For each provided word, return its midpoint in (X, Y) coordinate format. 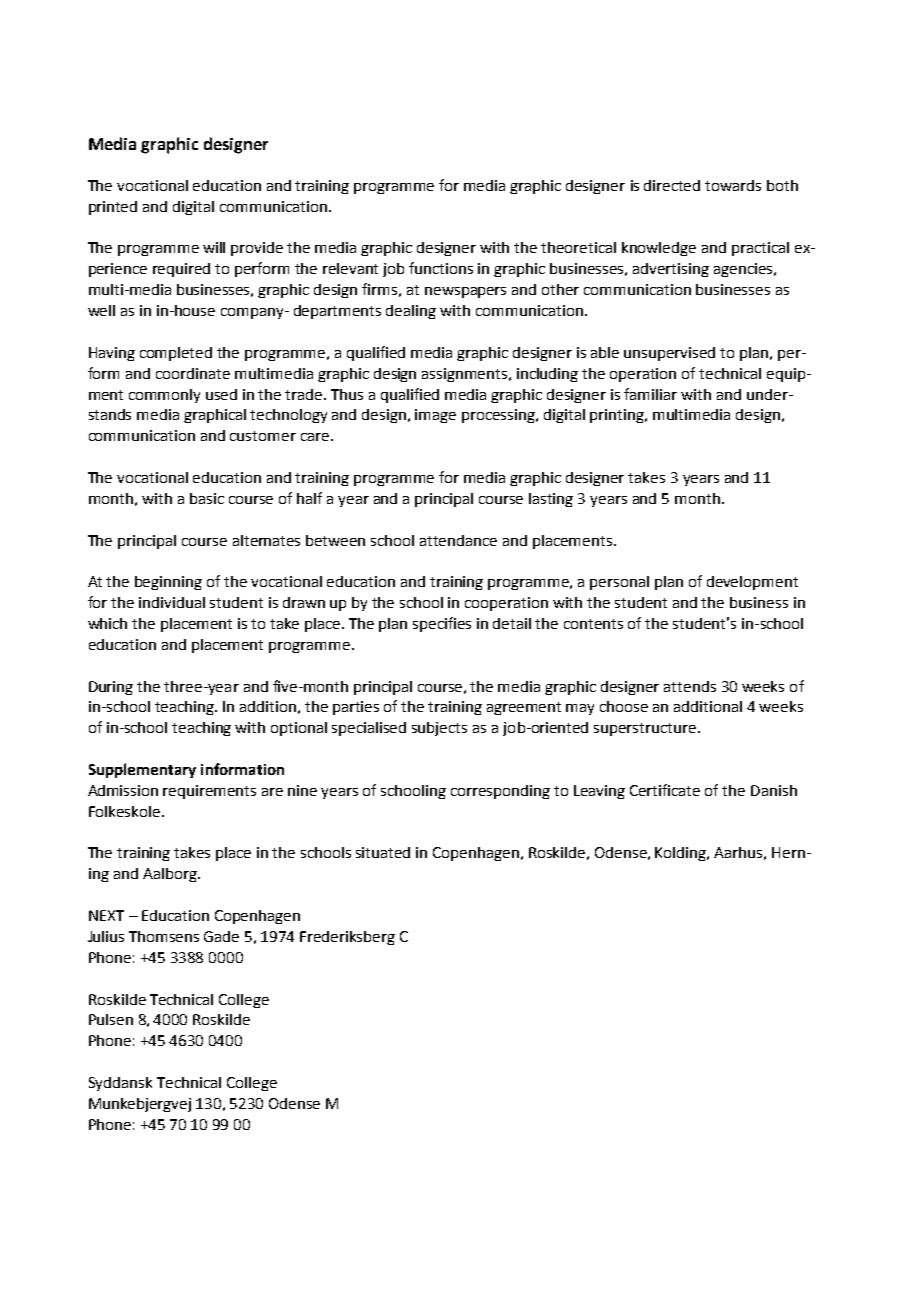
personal (619, 583)
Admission (123, 790)
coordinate (193, 373)
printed (113, 208)
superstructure (646, 729)
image (435, 416)
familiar (650, 394)
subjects (439, 729)
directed (672, 185)
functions (441, 268)
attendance (458, 540)
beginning (168, 583)
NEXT (106, 915)
